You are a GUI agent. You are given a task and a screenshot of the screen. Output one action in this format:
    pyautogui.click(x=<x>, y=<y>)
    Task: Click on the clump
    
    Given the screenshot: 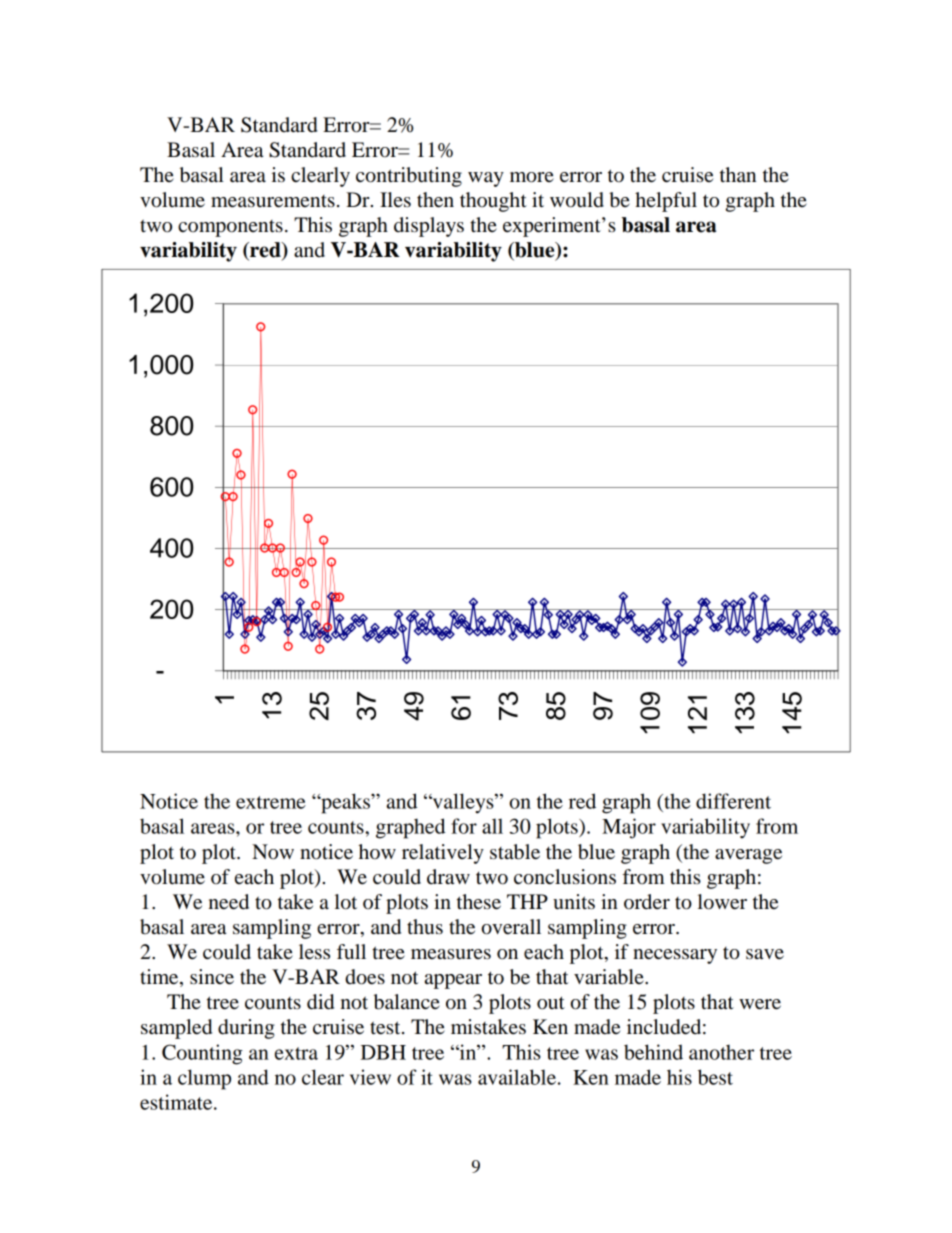 What is the action you would take?
    pyautogui.click(x=204, y=1079)
